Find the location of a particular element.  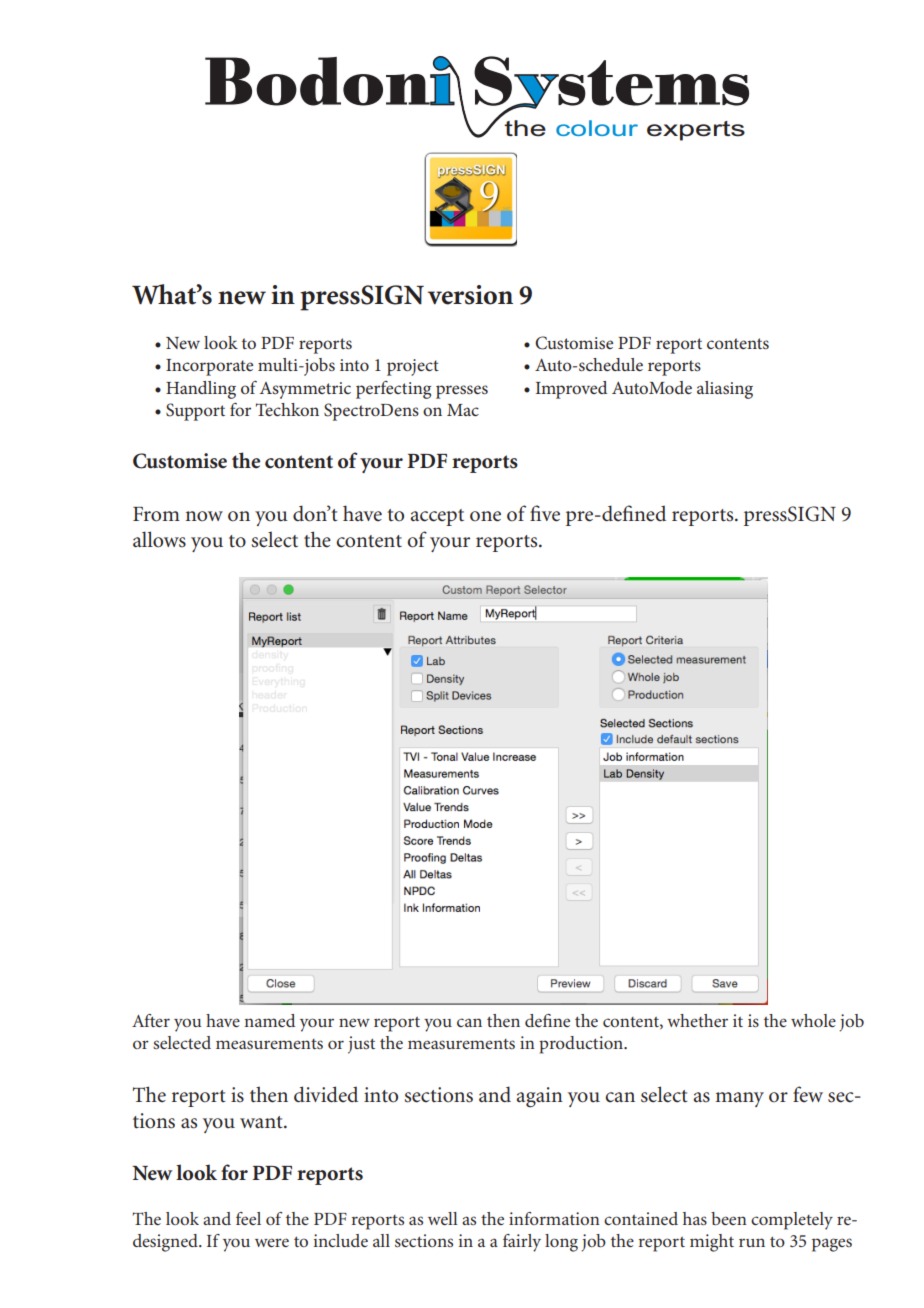

one is located at coordinates (485, 516).
